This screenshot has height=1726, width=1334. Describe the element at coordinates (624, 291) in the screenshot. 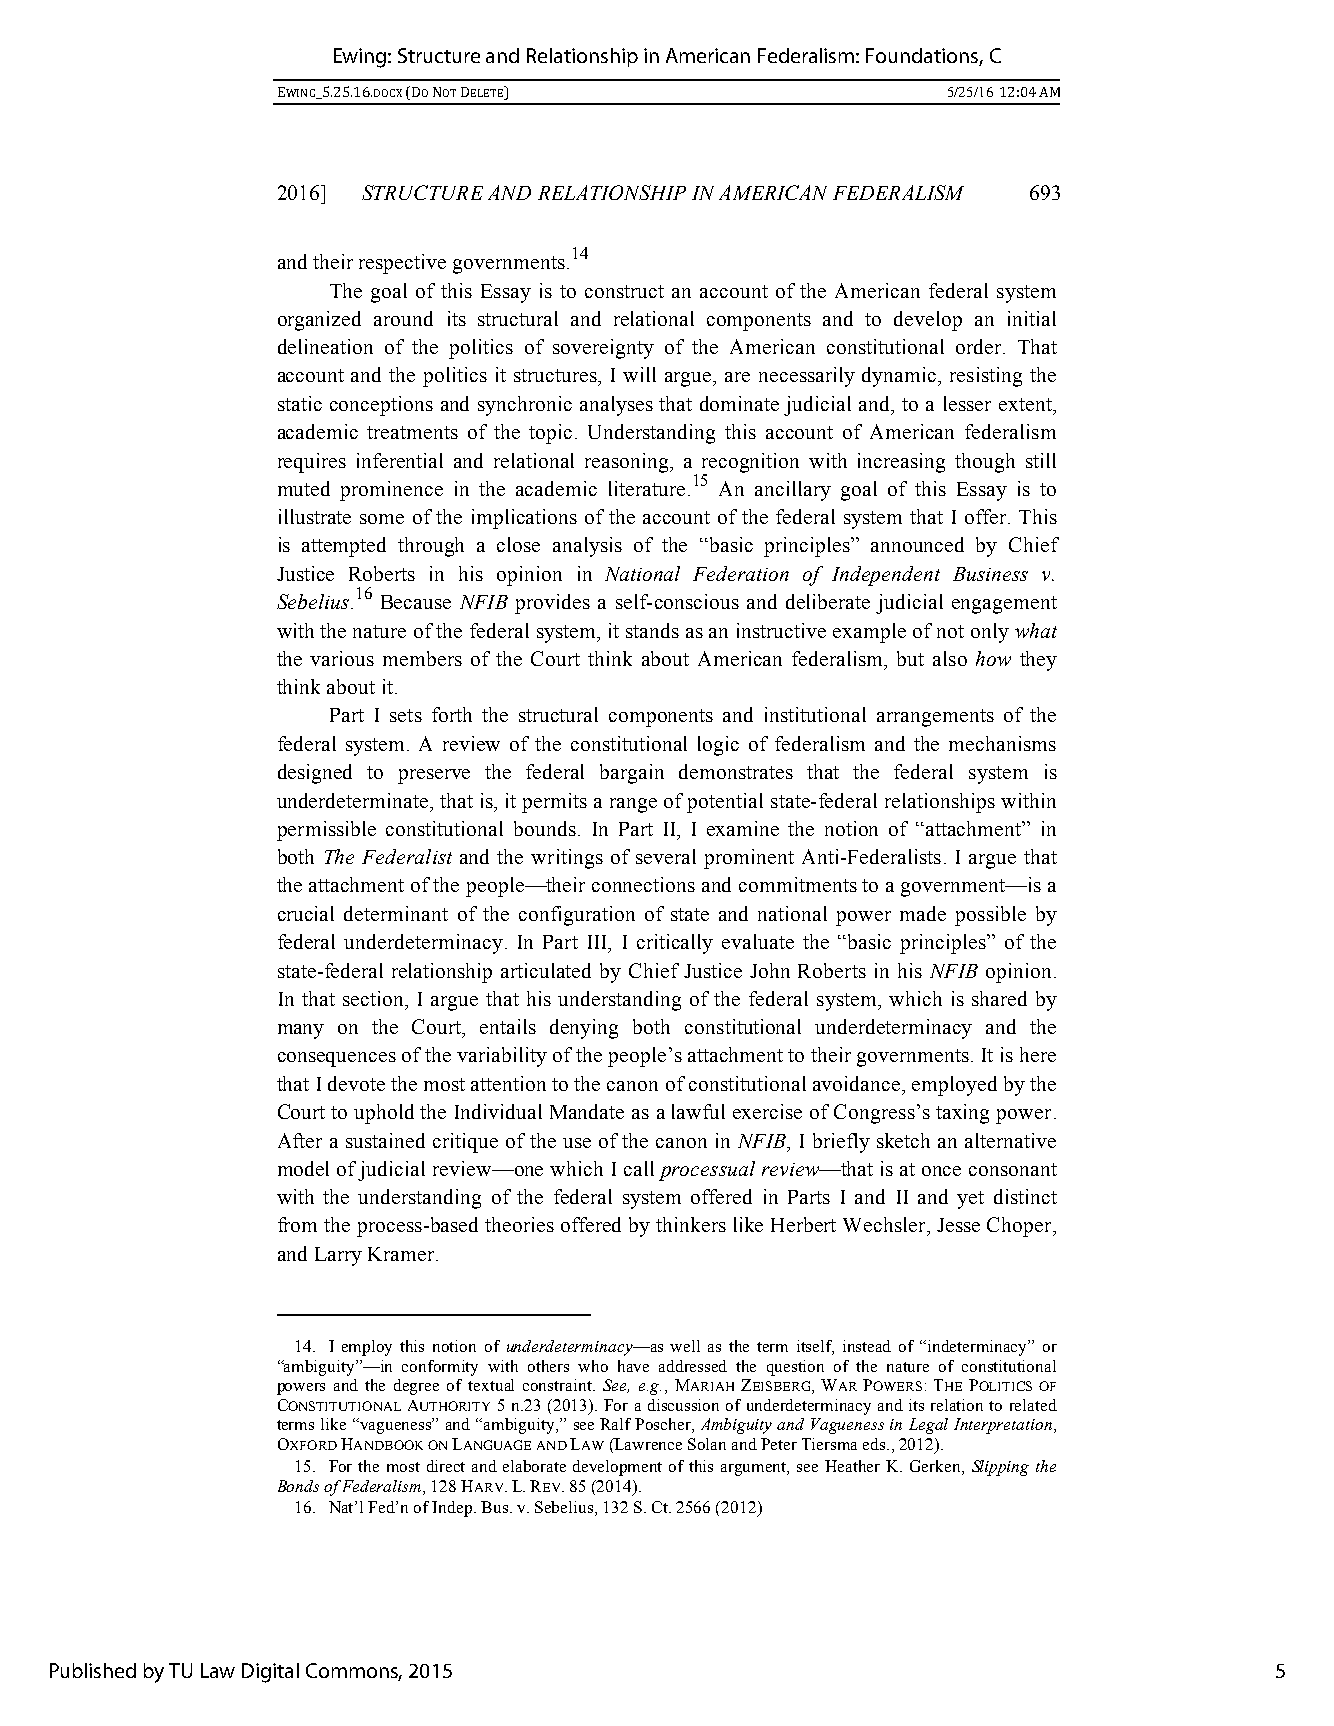

I see `construct` at that location.
